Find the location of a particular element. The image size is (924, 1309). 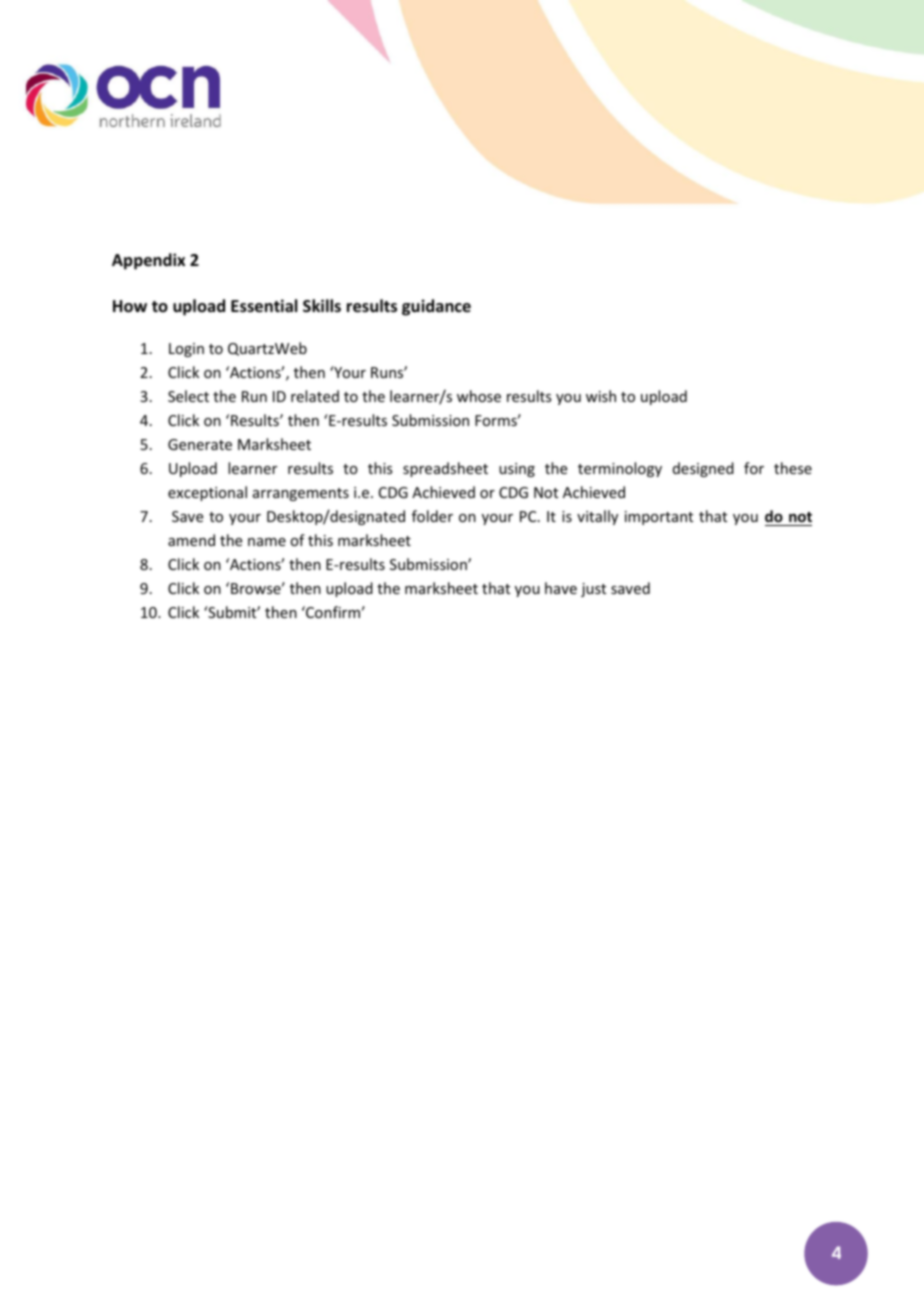

guidance is located at coordinates (436, 307).
